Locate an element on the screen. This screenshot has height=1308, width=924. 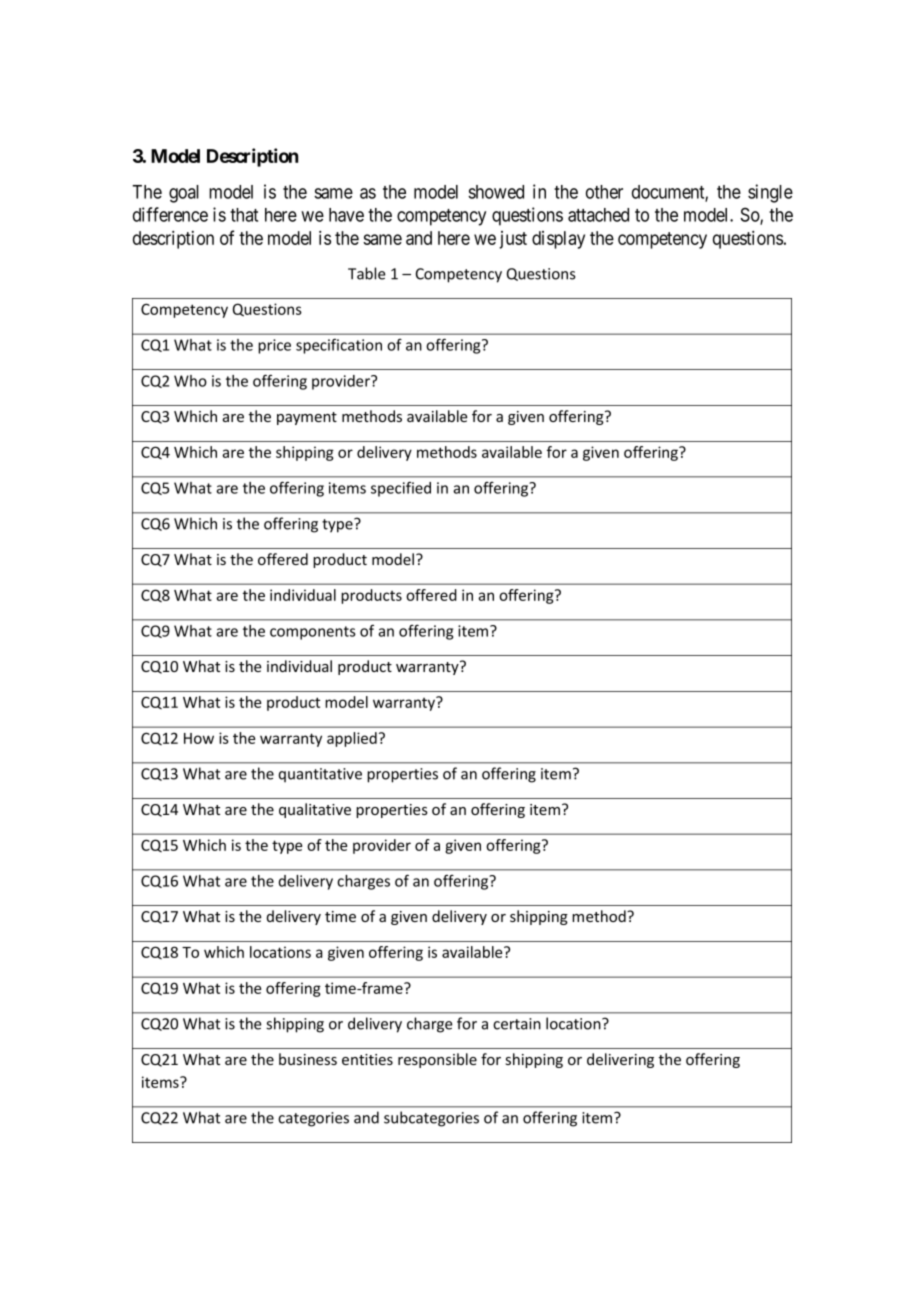
certain is located at coordinates (517, 1024).
